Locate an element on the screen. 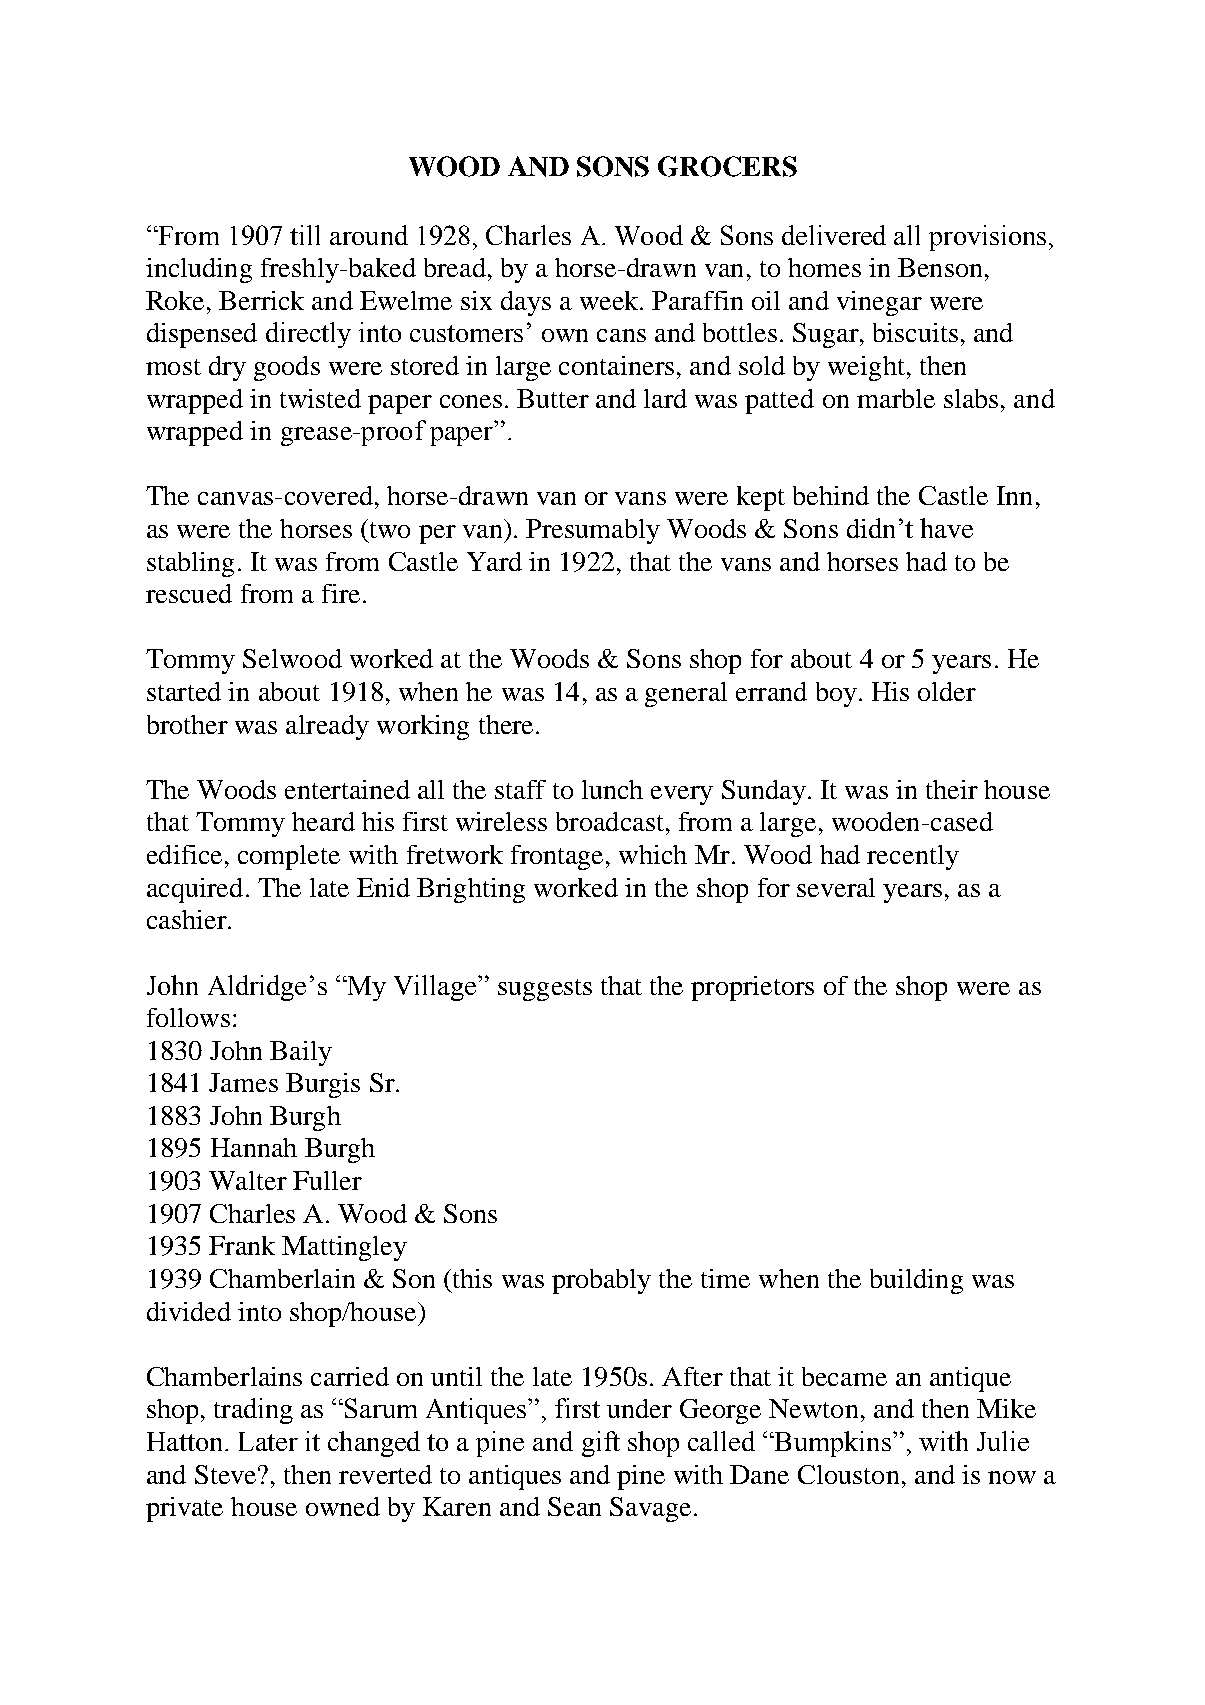 This screenshot has height=1705, width=1205. Presumably is located at coordinates (593, 531).
